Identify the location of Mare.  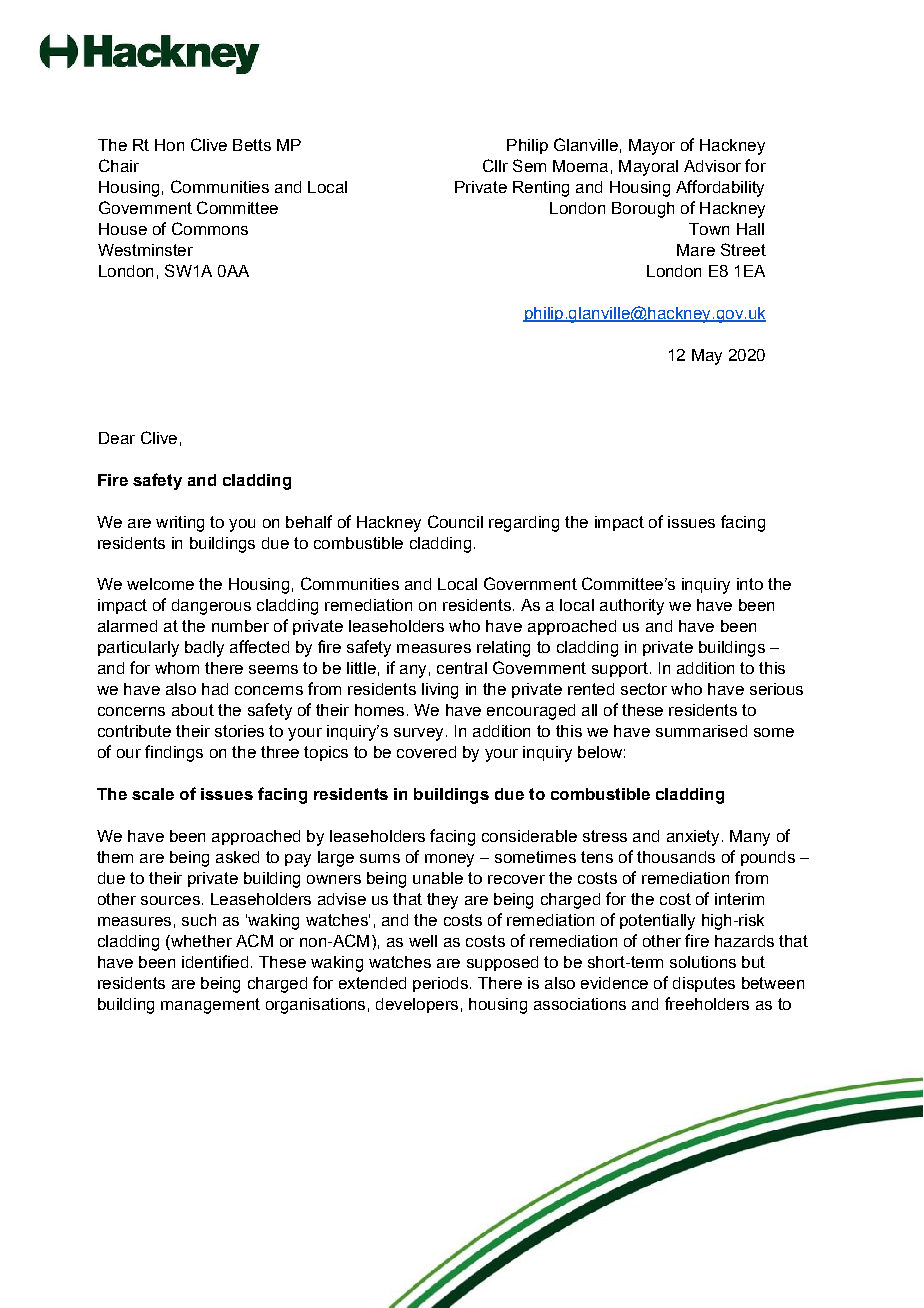
(696, 250).
